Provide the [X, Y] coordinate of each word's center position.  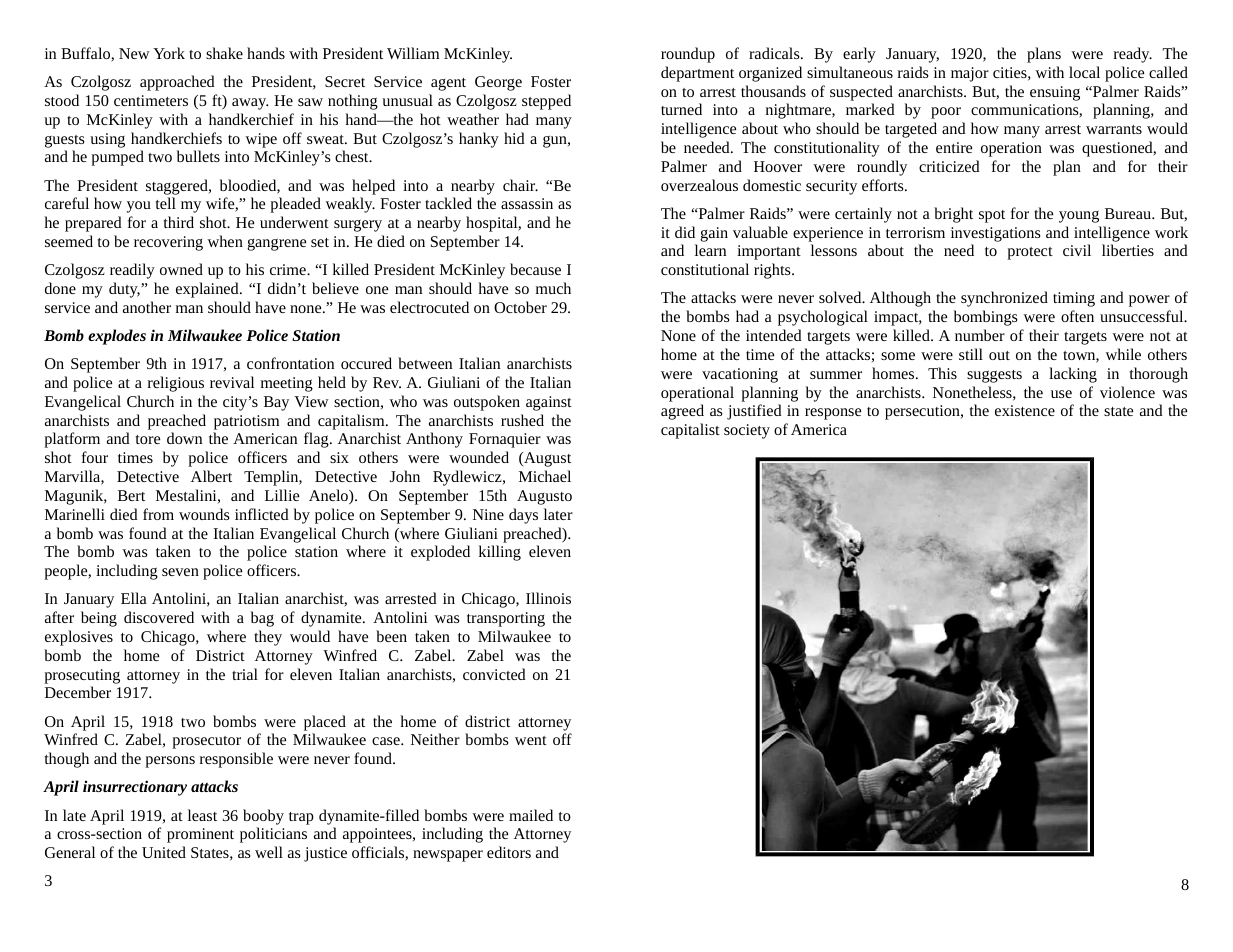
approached [177, 83]
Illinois [548, 598]
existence [1025, 410]
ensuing [1055, 93]
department [697, 74]
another [147, 307]
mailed [531, 815]
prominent [200, 835]
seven [180, 572]
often [1077, 316]
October [520, 307]
